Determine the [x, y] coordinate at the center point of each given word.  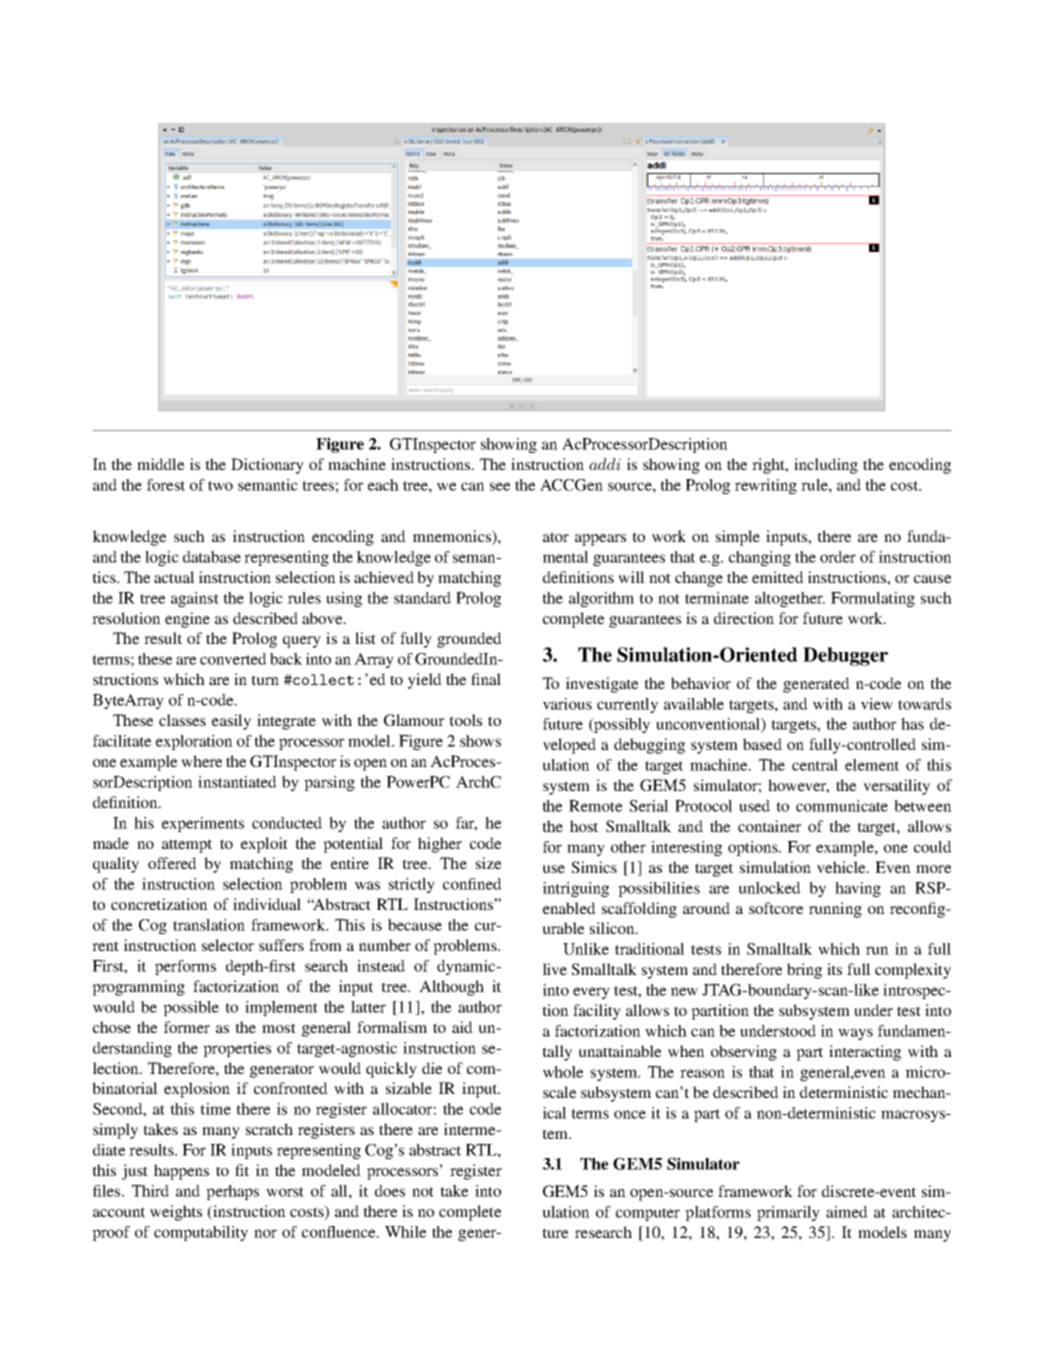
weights [176, 1213]
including [826, 466]
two [220, 486]
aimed [847, 1212]
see [500, 486]
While [405, 1232]
